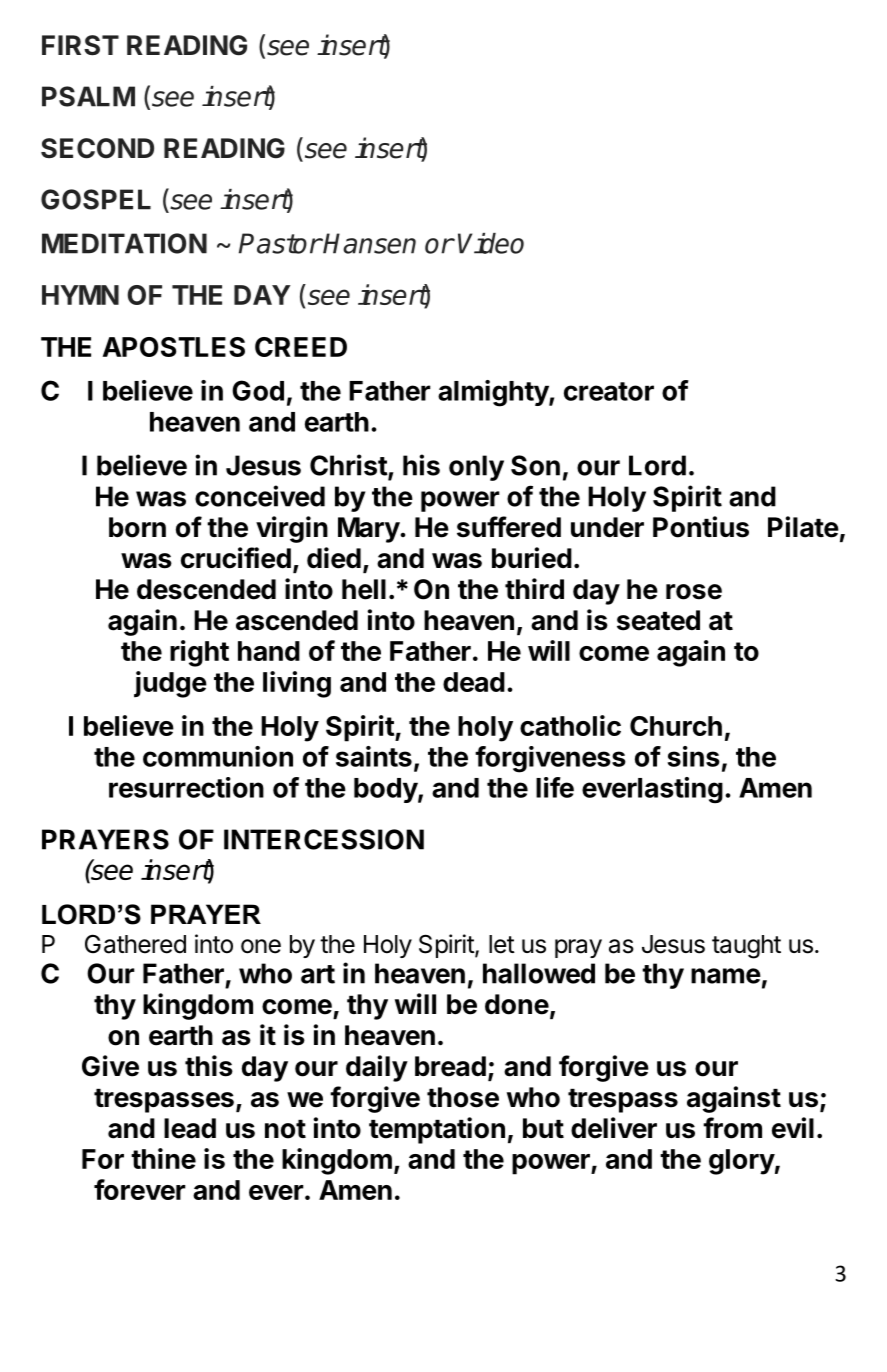 Image resolution: width=887 pixels, height=1372 pixels. I want to click on FIRST, so click(80, 45).
